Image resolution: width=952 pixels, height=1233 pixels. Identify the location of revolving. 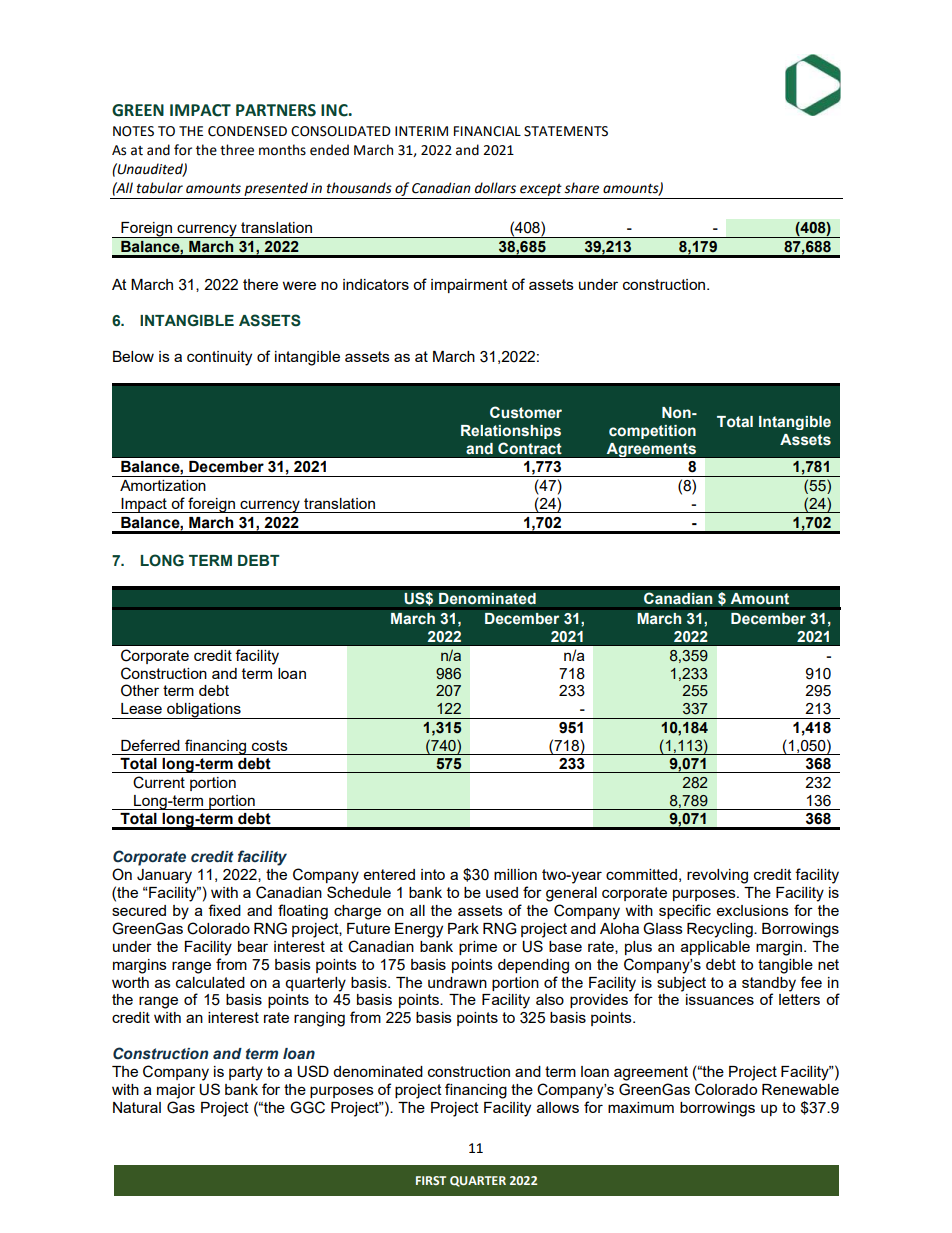
(717, 876).
